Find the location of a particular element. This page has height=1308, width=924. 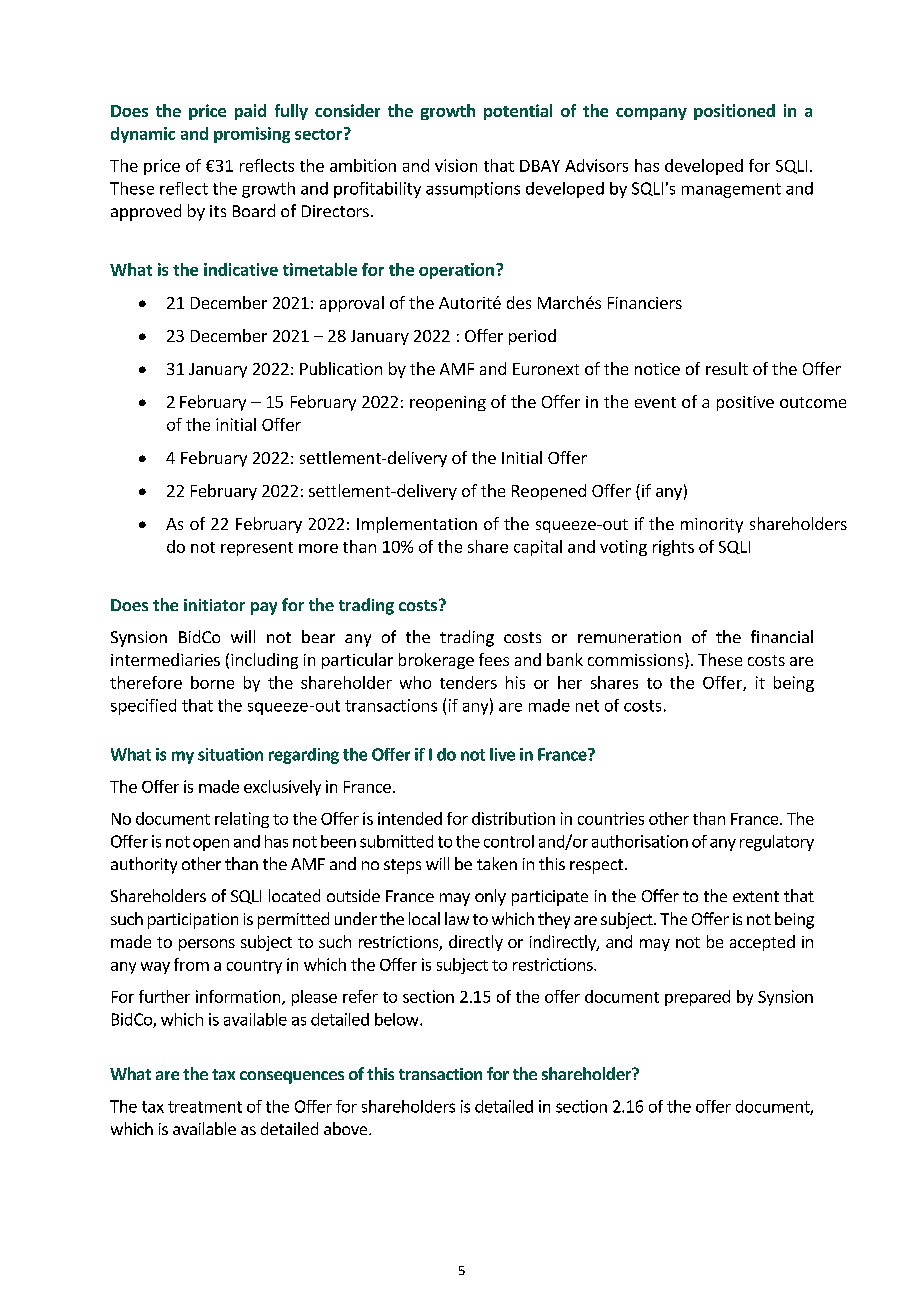

positioned is located at coordinates (734, 112).
